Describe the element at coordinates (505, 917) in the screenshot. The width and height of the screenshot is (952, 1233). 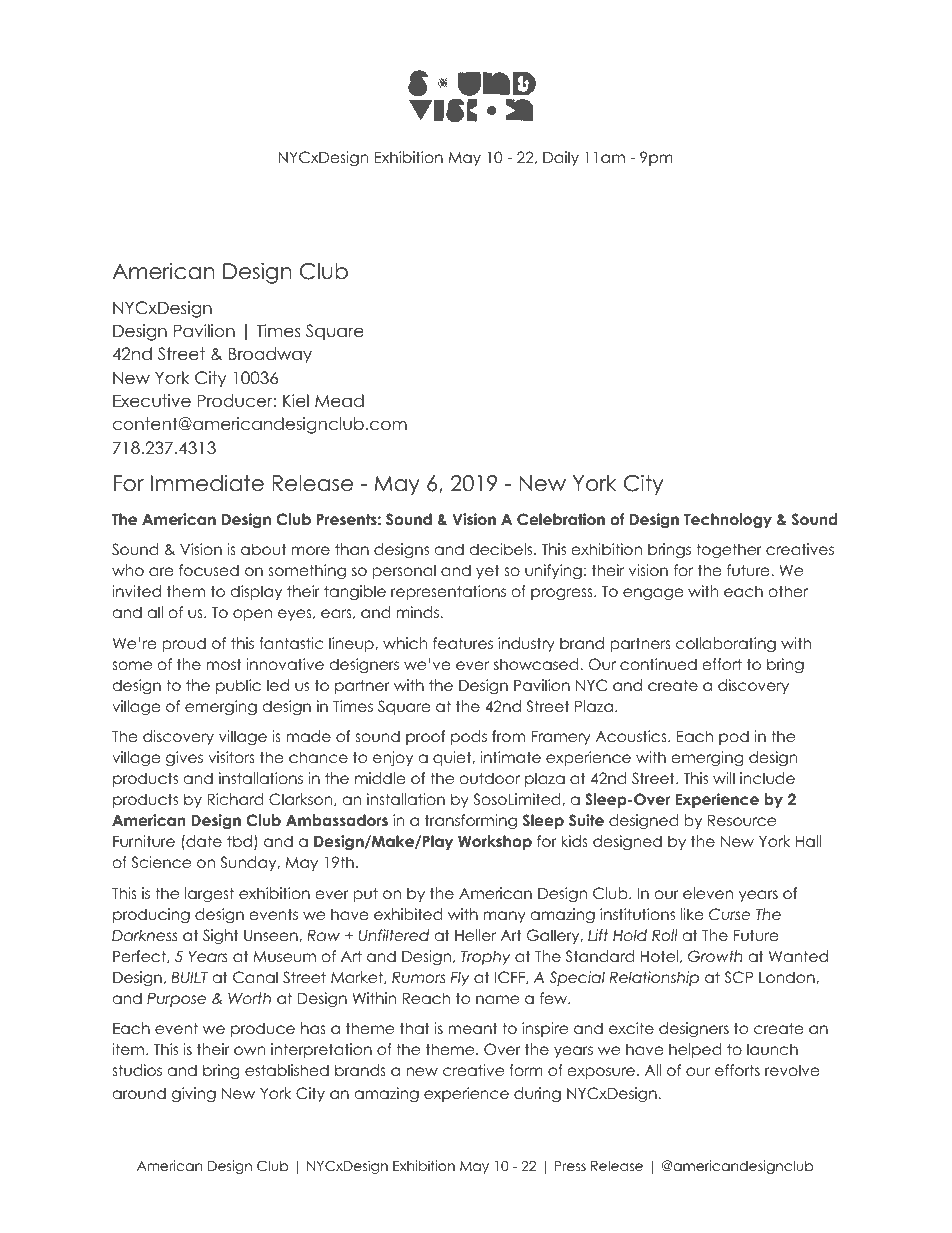
I see `many` at that location.
